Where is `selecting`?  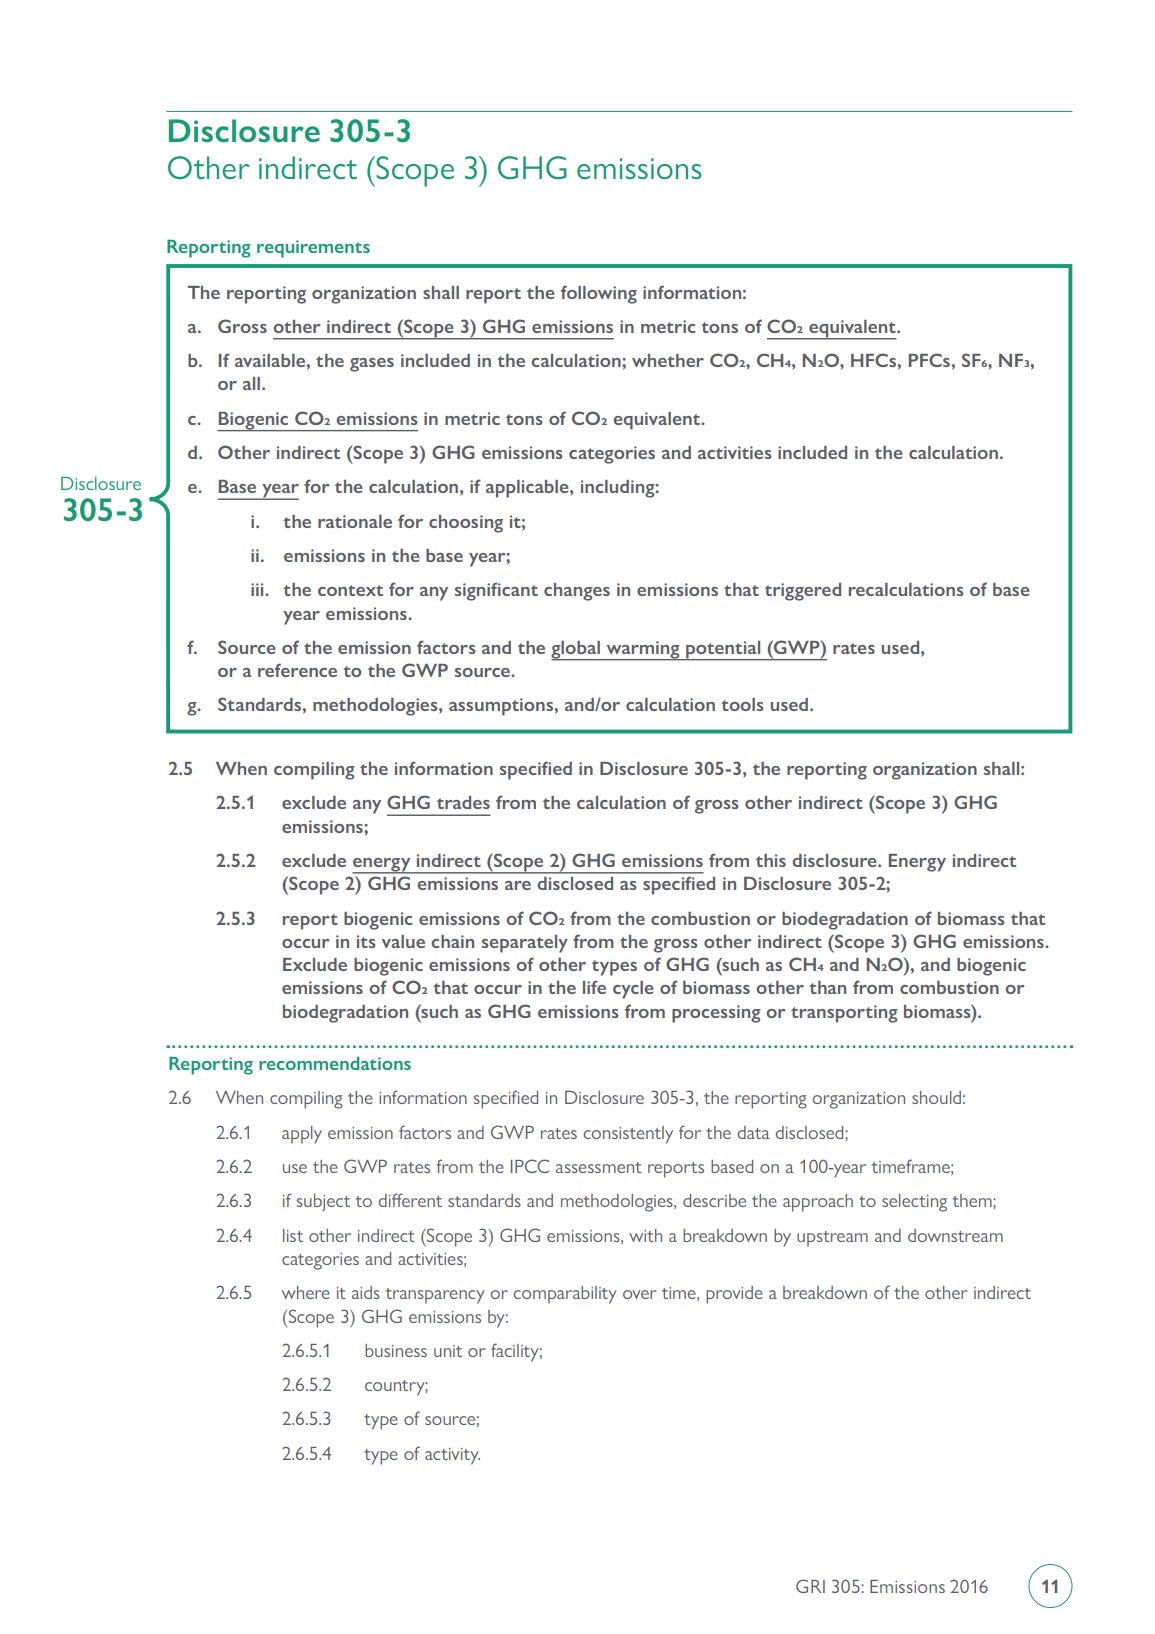
selecting is located at coordinates (914, 1203).
